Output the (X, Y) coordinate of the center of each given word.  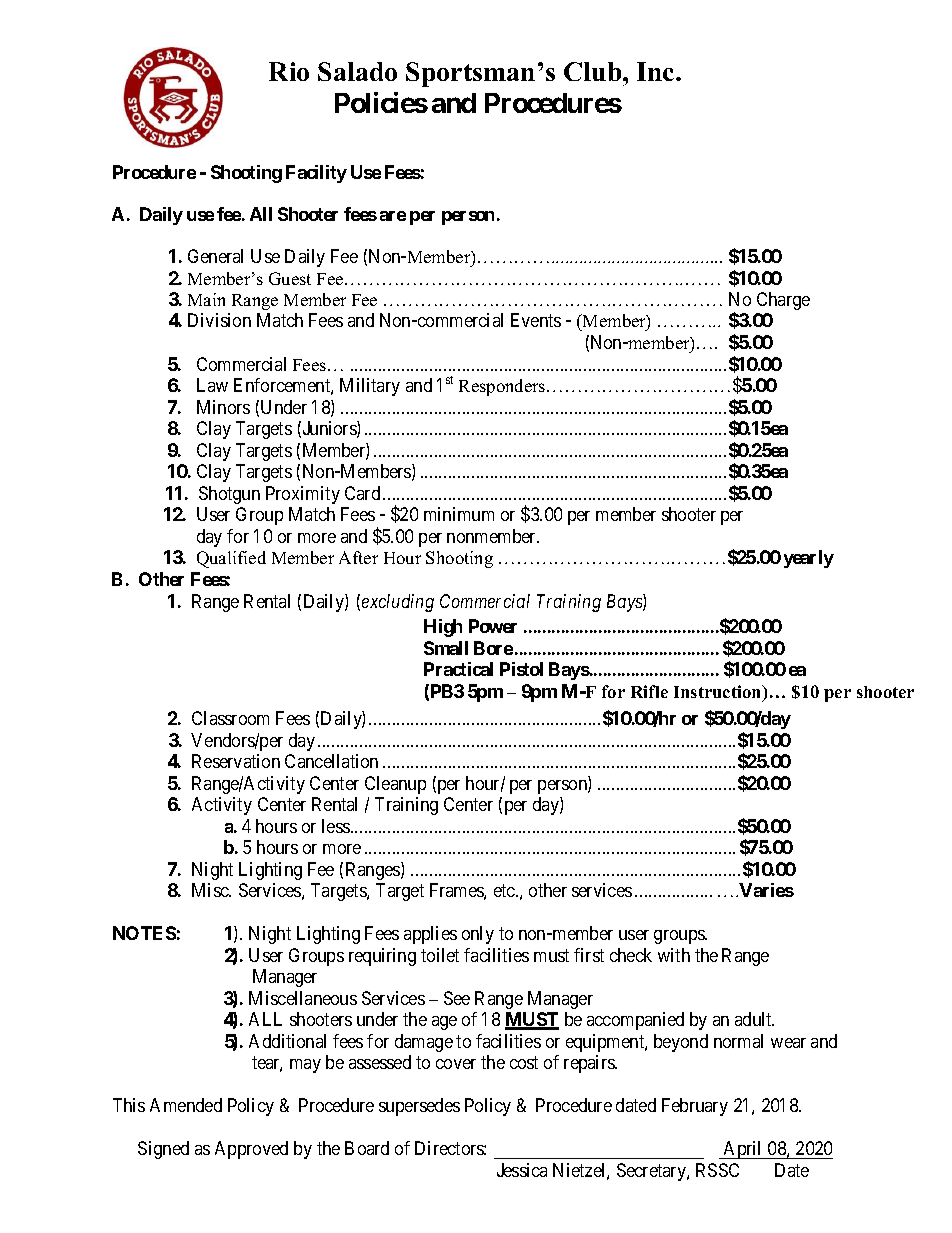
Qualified (231, 559)
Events (536, 320)
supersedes (419, 1107)
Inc (657, 71)
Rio (289, 71)
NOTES (144, 933)
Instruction (719, 693)
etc (505, 890)
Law (212, 385)
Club (594, 71)
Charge (783, 301)
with (674, 955)
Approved (251, 1150)
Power (493, 626)
